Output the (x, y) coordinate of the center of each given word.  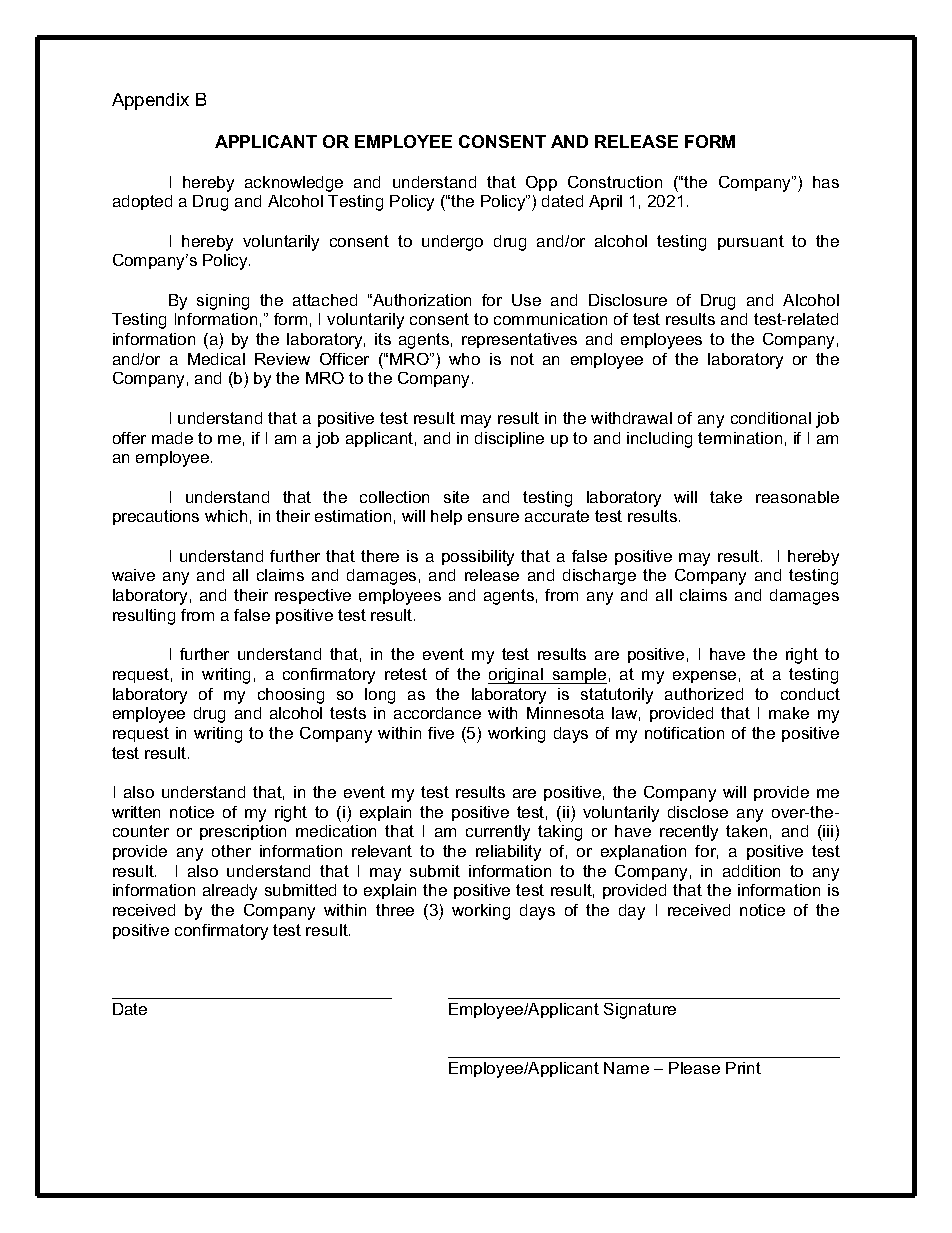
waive (133, 575)
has (826, 182)
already (230, 892)
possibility (478, 558)
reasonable (797, 497)
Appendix (150, 101)
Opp (541, 183)
